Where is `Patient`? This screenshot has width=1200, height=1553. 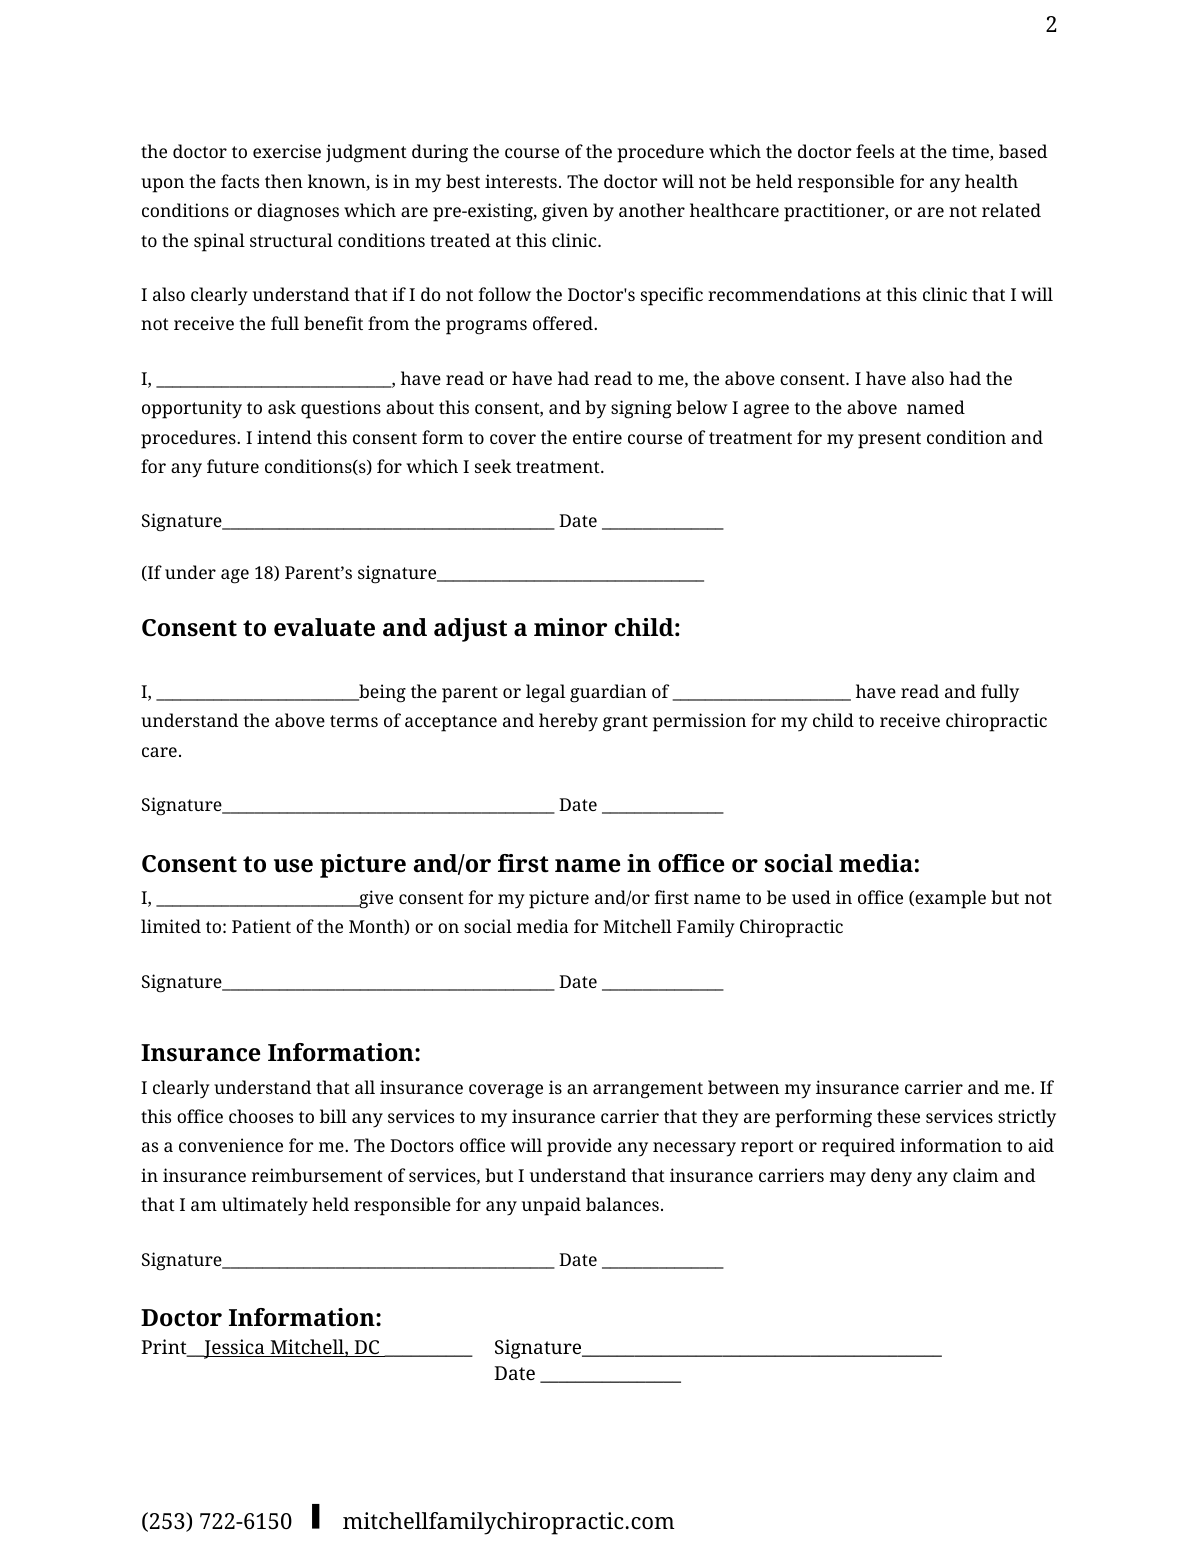 Patient is located at coordinates (261, 926).
